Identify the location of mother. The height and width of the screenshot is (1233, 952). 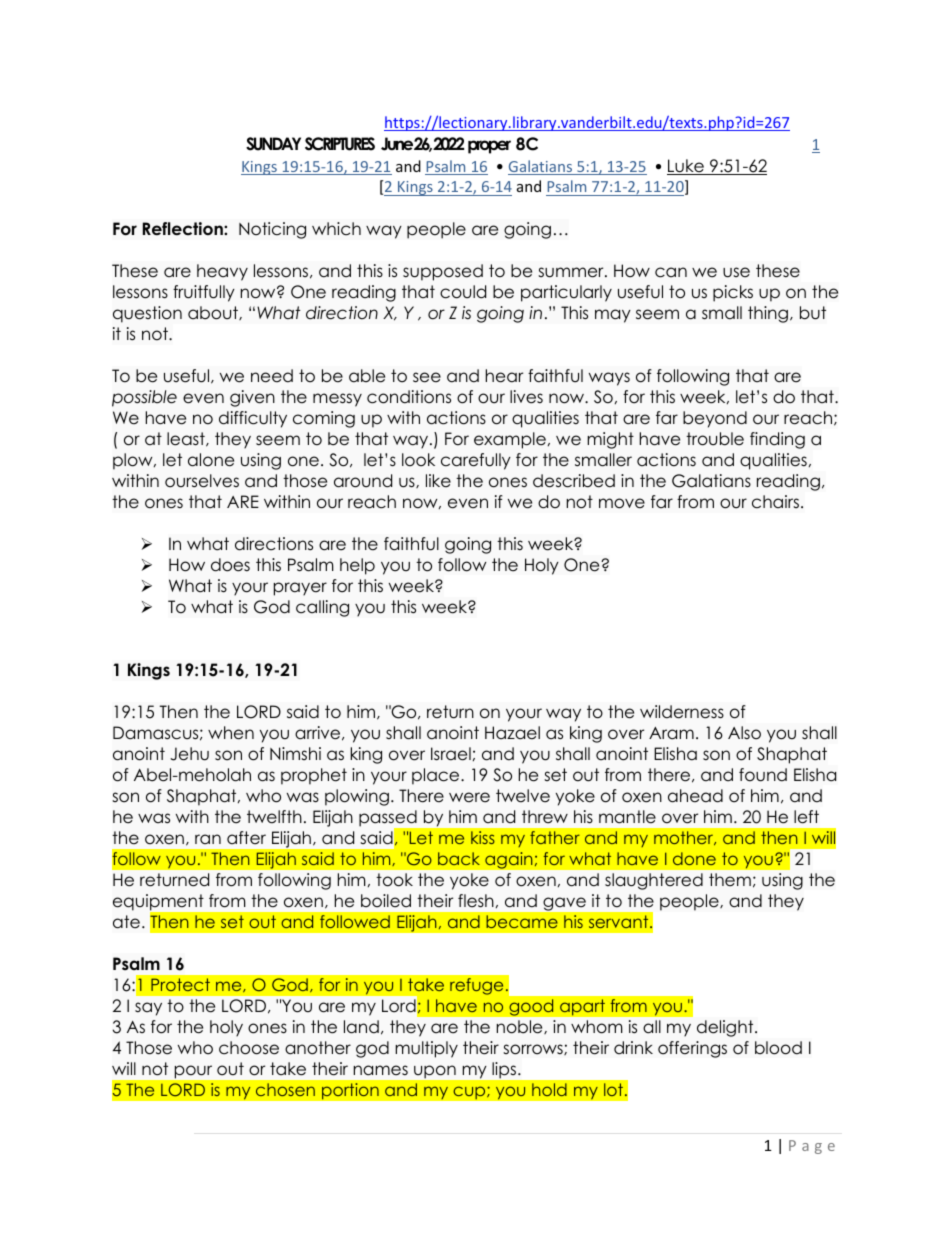
(685, 838).
